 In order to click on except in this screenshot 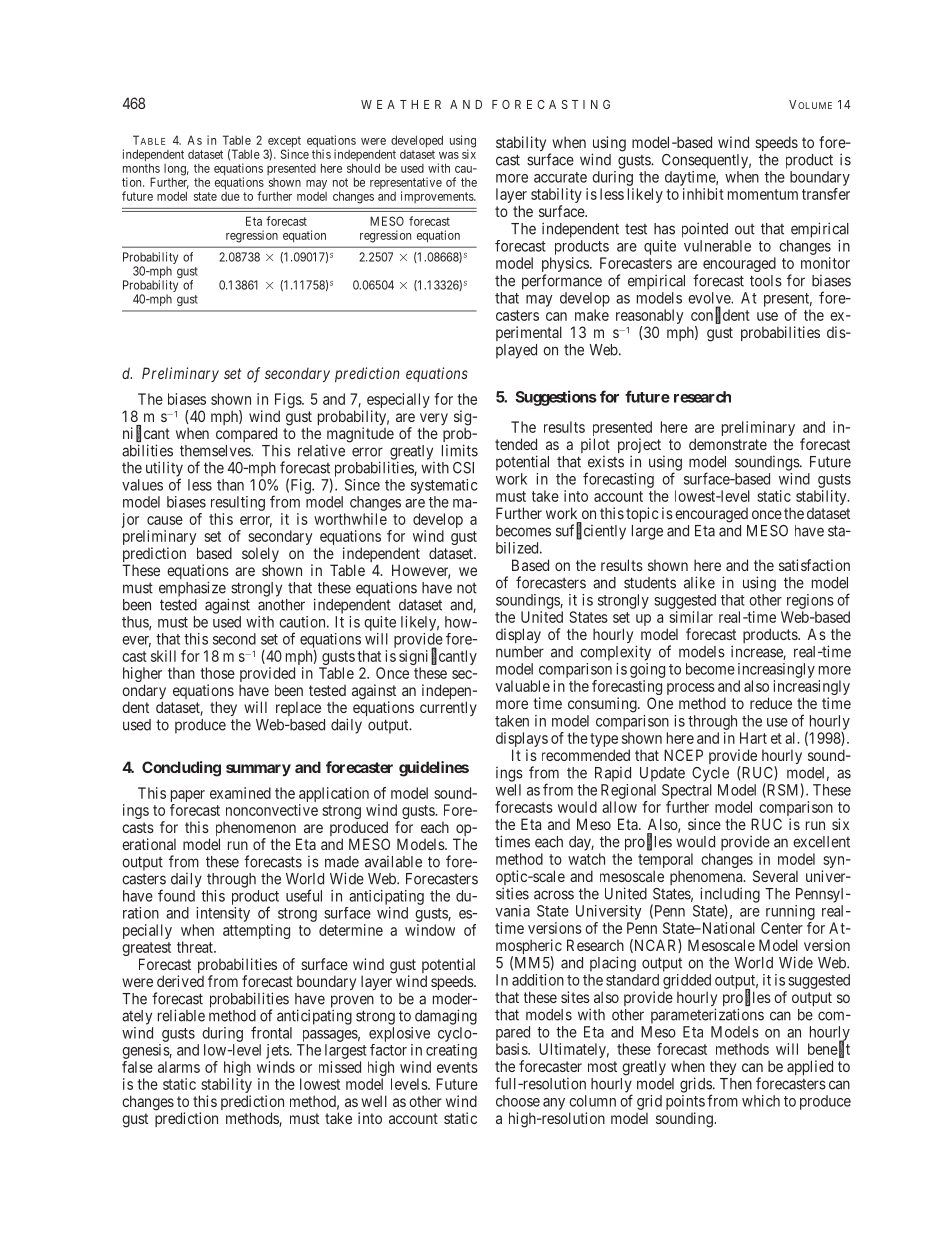, I will do `click(283, 143)`.
